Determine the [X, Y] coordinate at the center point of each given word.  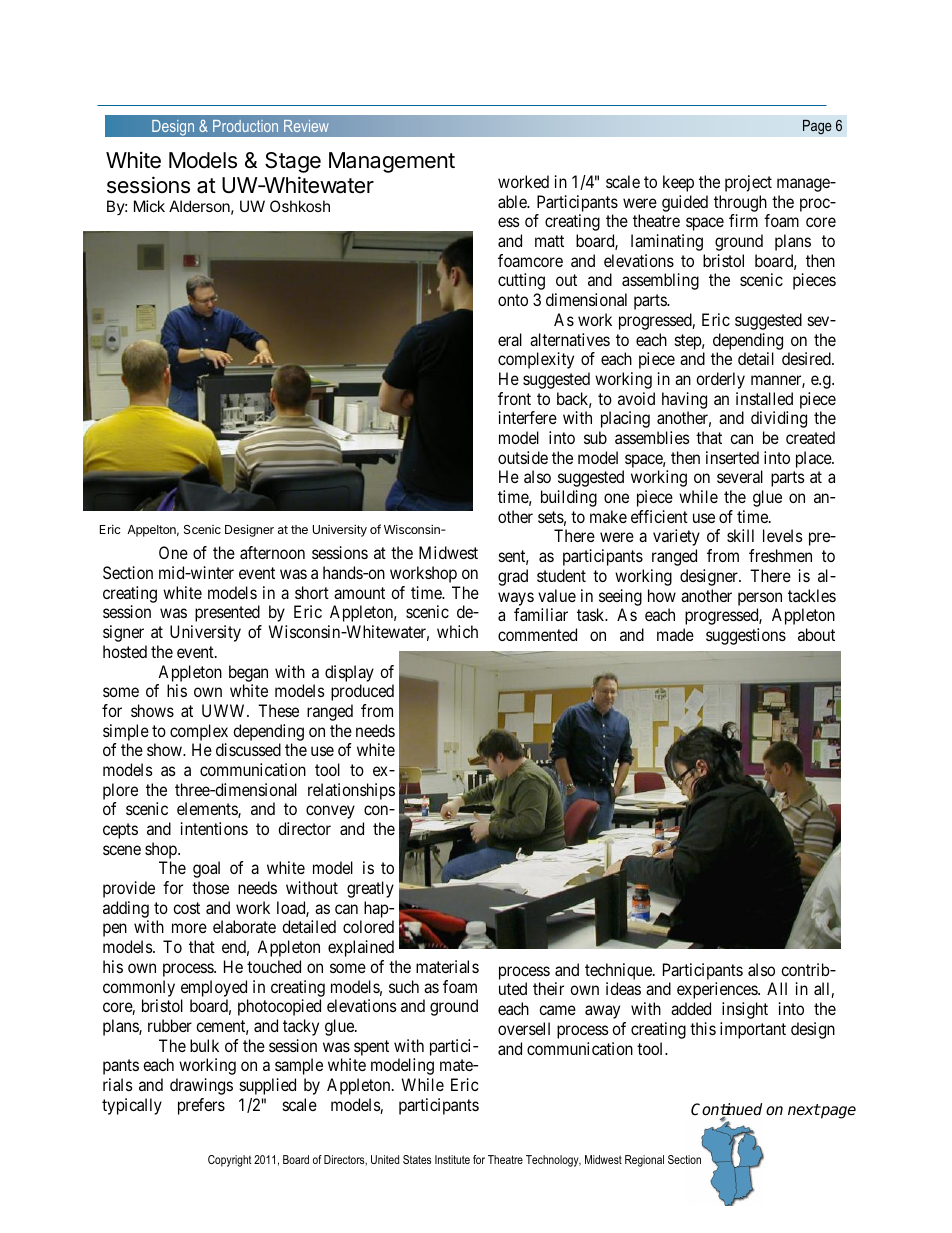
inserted [732, 457]
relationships [351, 791]
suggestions [746, 636]
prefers [201, 1106]
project [748, 183]
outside [523, 457]
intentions [214, 828]
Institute [452, 1159]
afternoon [272, 552]
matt [549, 241]
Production [245, 126]
